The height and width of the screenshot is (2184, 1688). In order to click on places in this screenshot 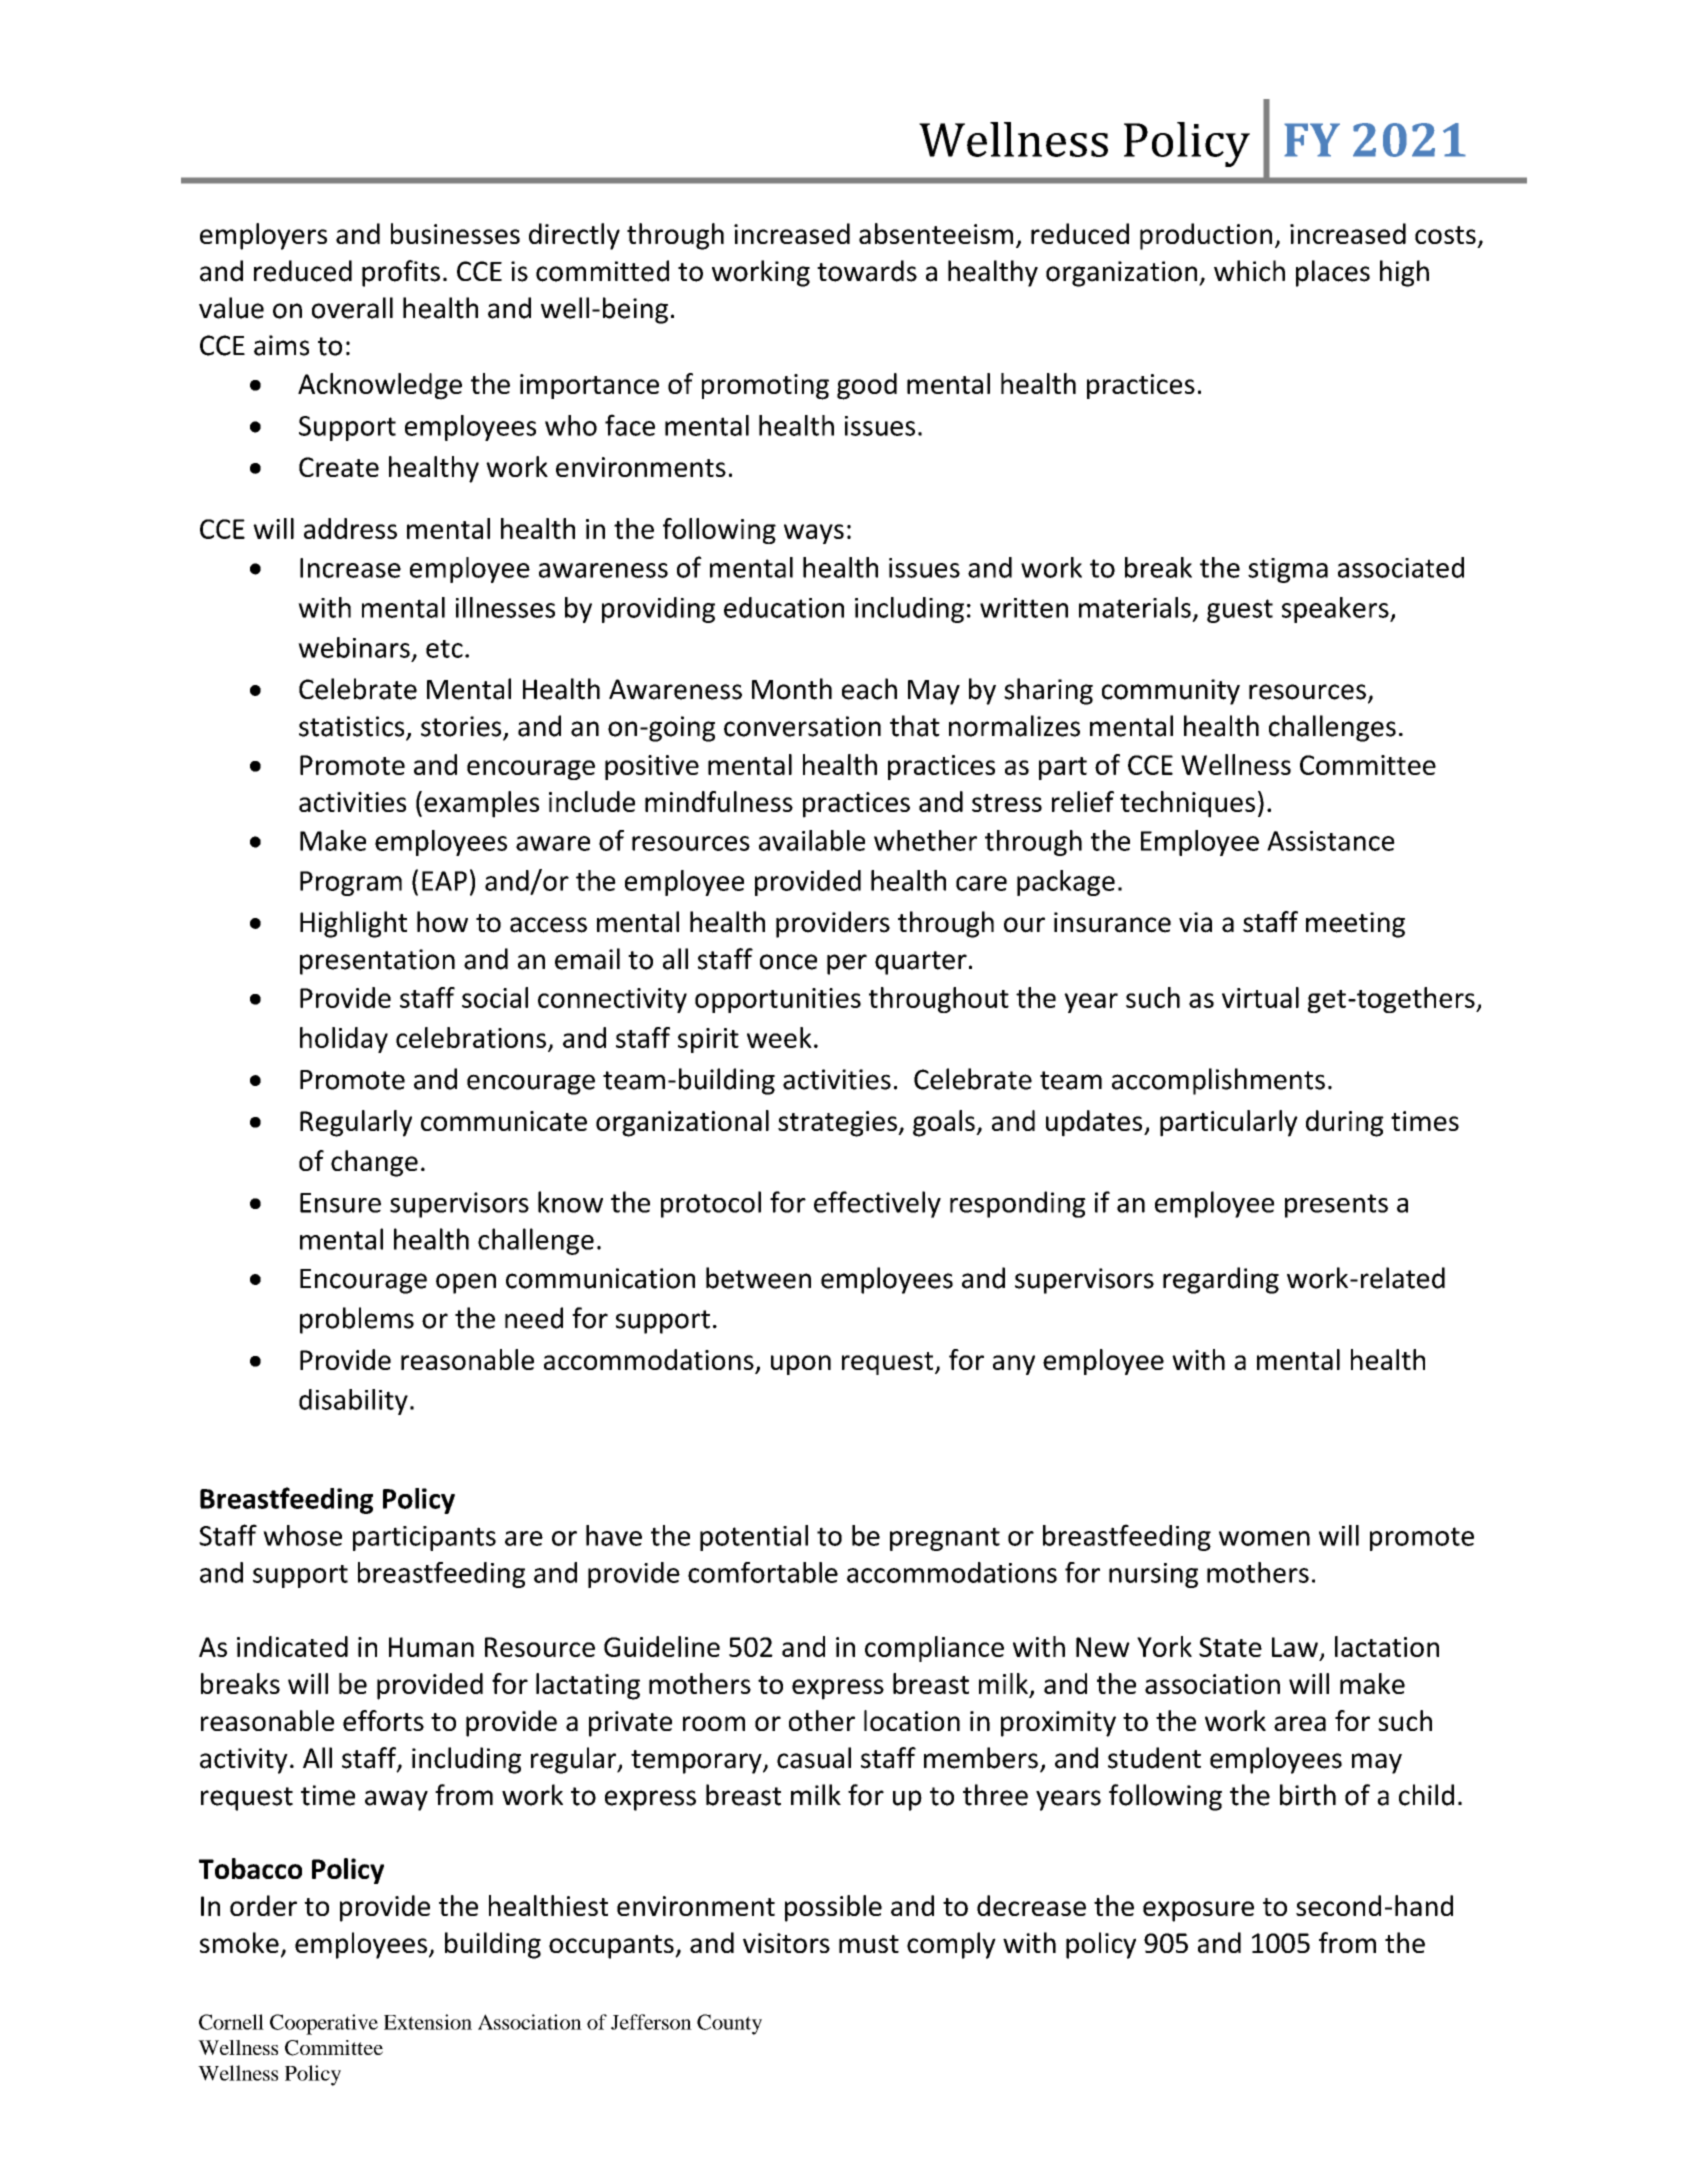, I will do `click(1333, 273)`.
